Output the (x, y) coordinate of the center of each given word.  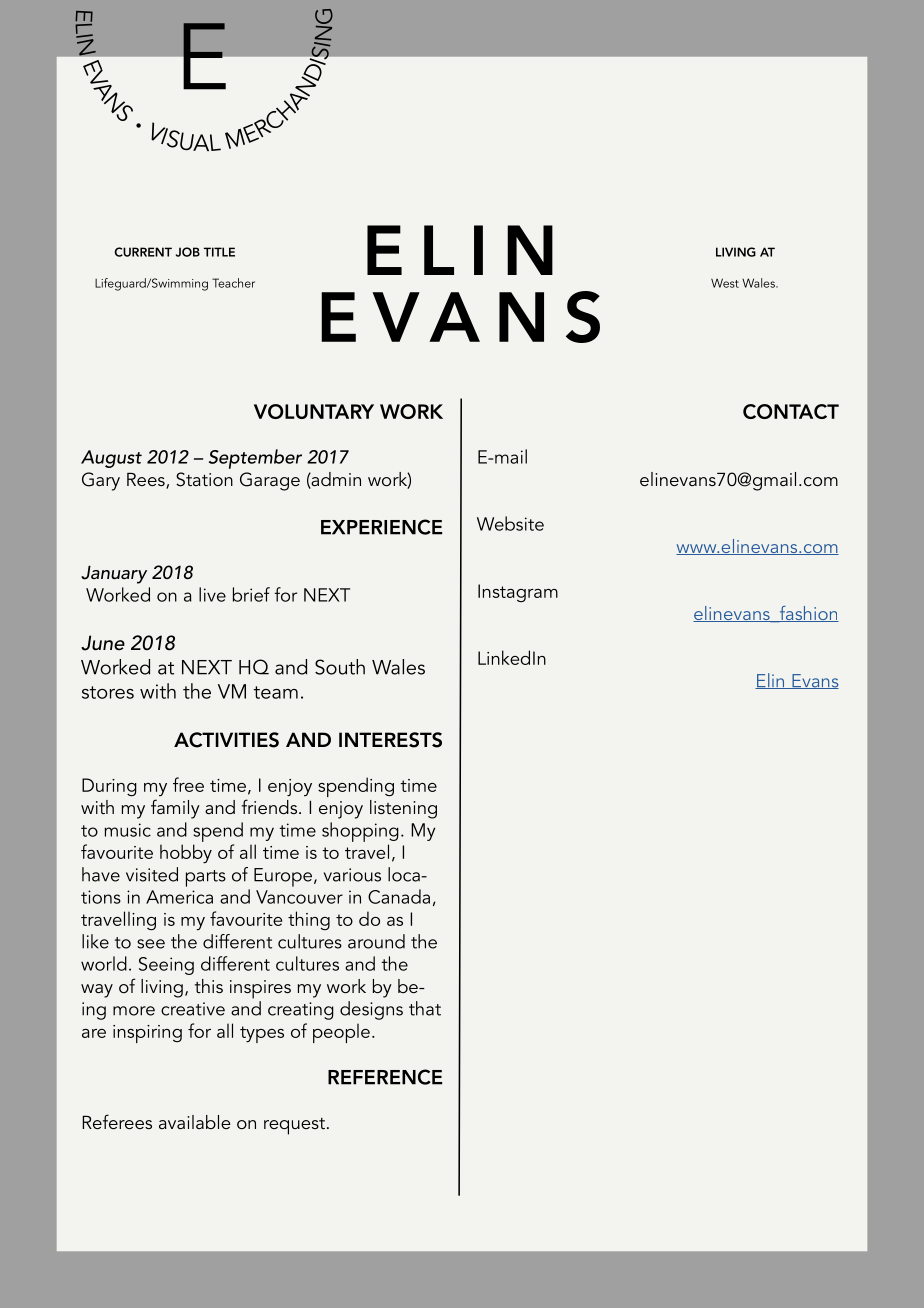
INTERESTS (390, 740)
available (195, 1122)
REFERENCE (385, 1077)
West (725, 283)
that (425, 1008)
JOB (188, 252)
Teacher (233, 283)
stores (108, 692)
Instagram (518, 593)
